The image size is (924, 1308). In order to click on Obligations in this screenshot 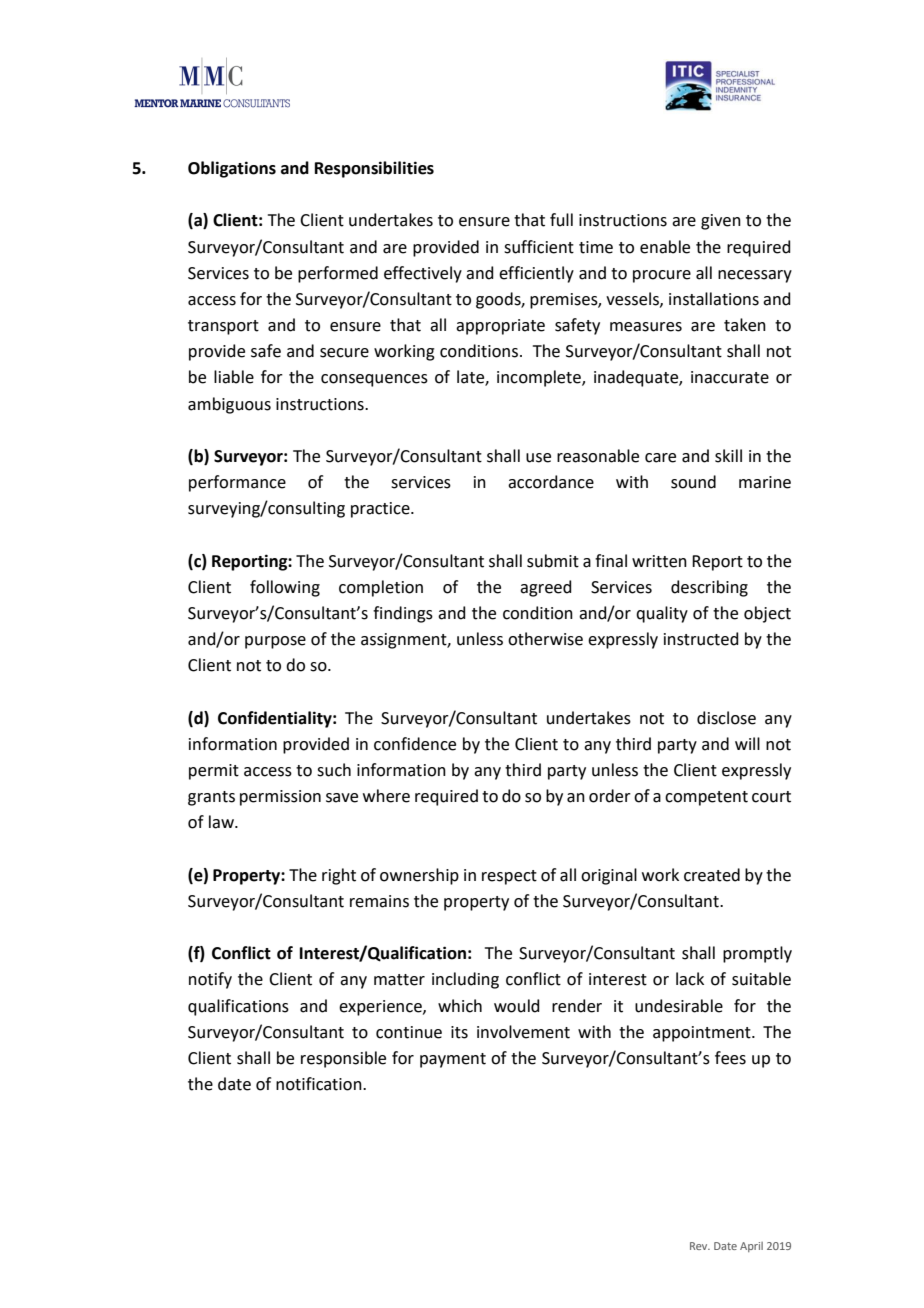, I will do `click(232, 169)`.
